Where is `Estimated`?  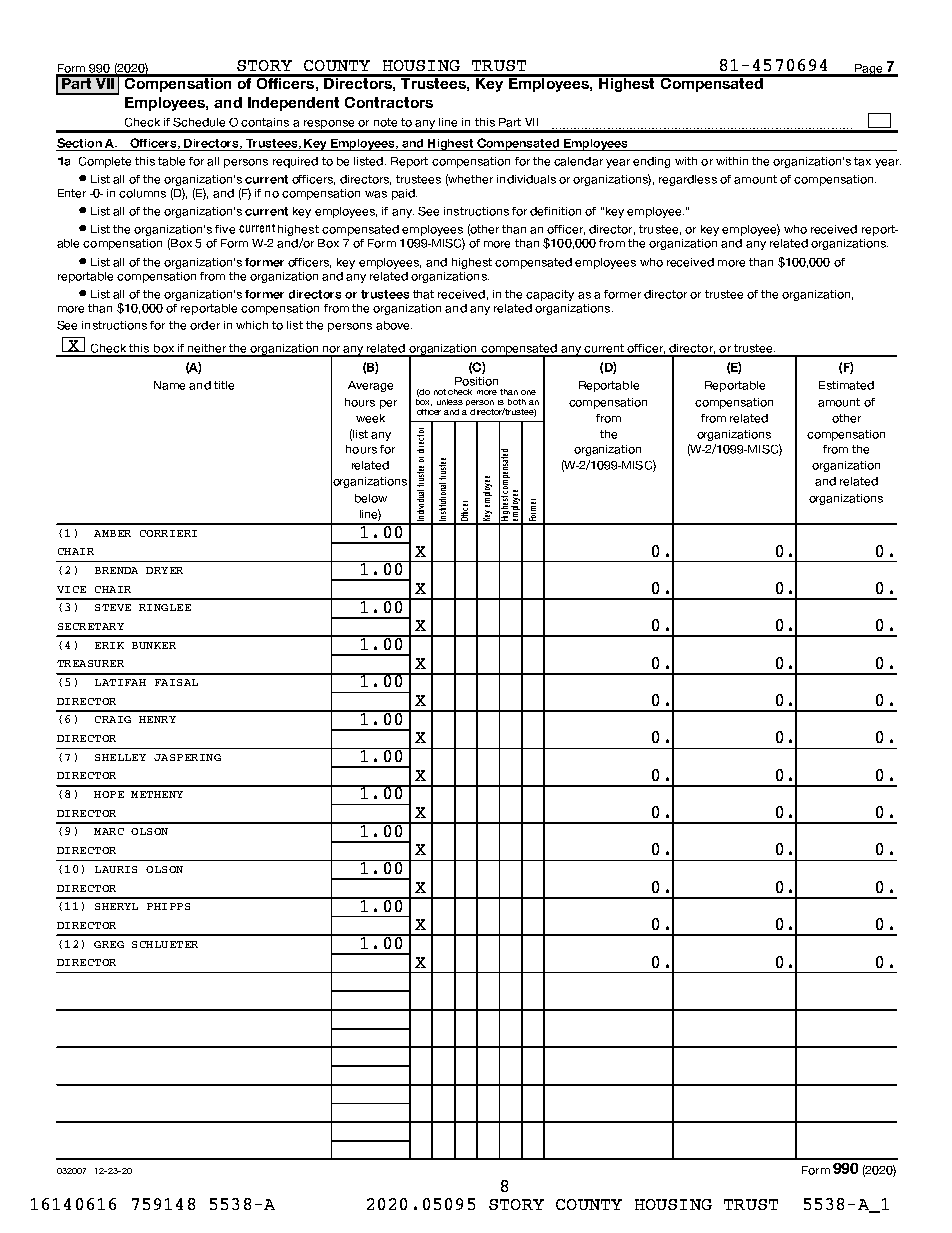 Estimated is located at coordinates (846, 385).
